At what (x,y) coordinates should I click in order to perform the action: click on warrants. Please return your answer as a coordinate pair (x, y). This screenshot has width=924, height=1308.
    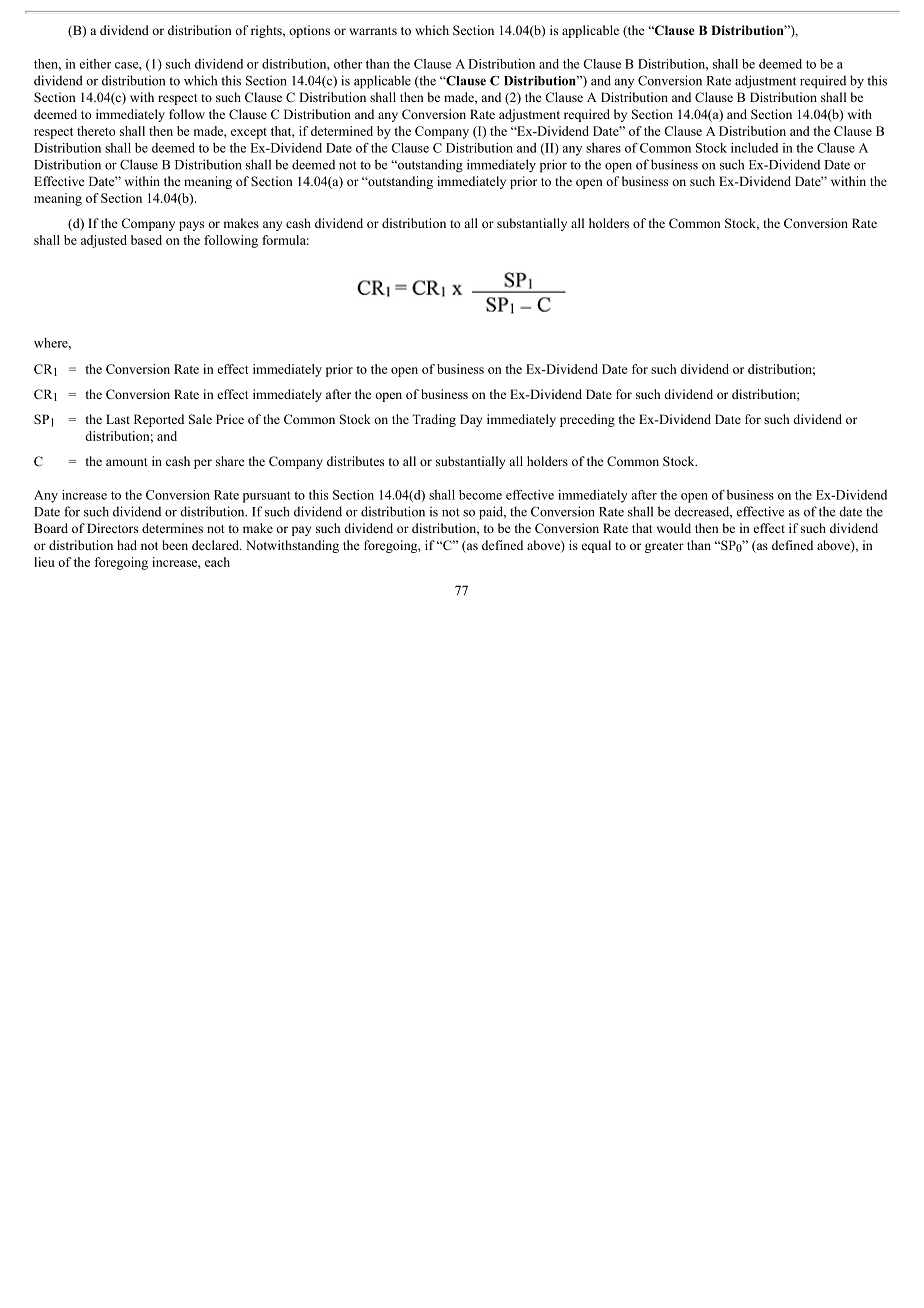
    Looking at the image, I should click on (373, 31).
